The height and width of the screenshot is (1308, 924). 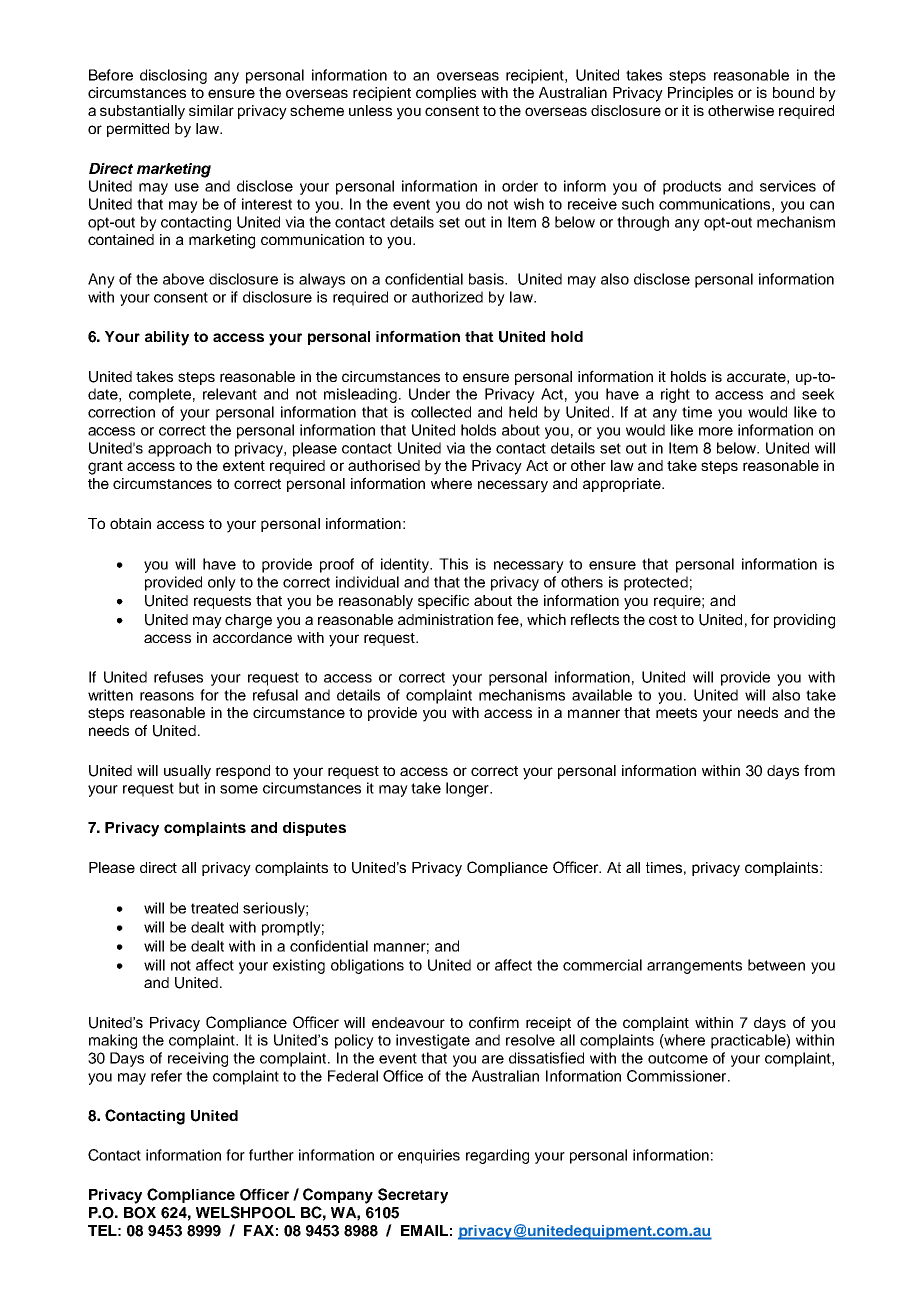 What do you see at coordinates (700, 94) in the screenshot?
I see `Principles` at bounding box center [700, 94].
